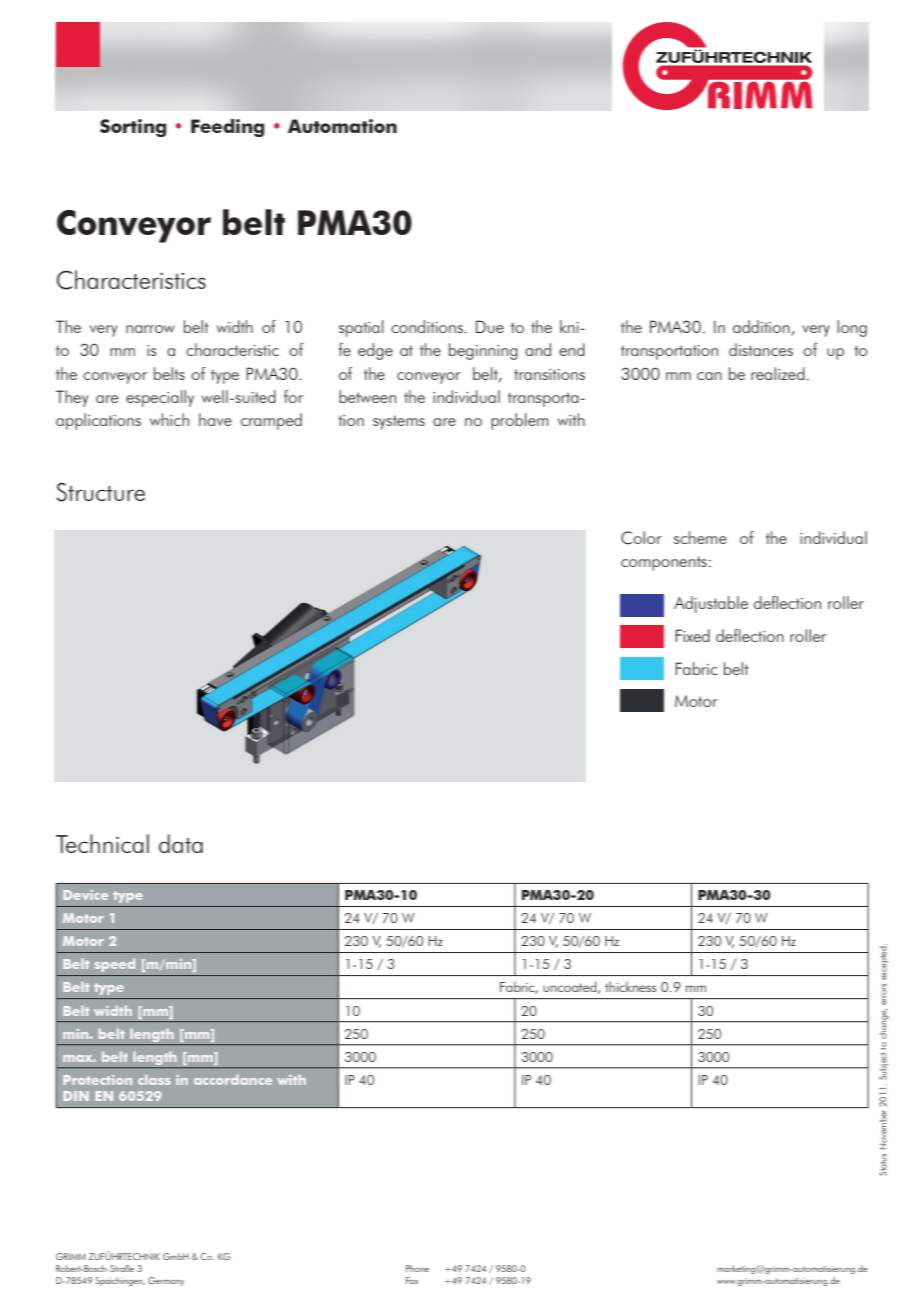  Describe the element at coordinates (133, 128) in the page. I see `Sorting` at that location.
